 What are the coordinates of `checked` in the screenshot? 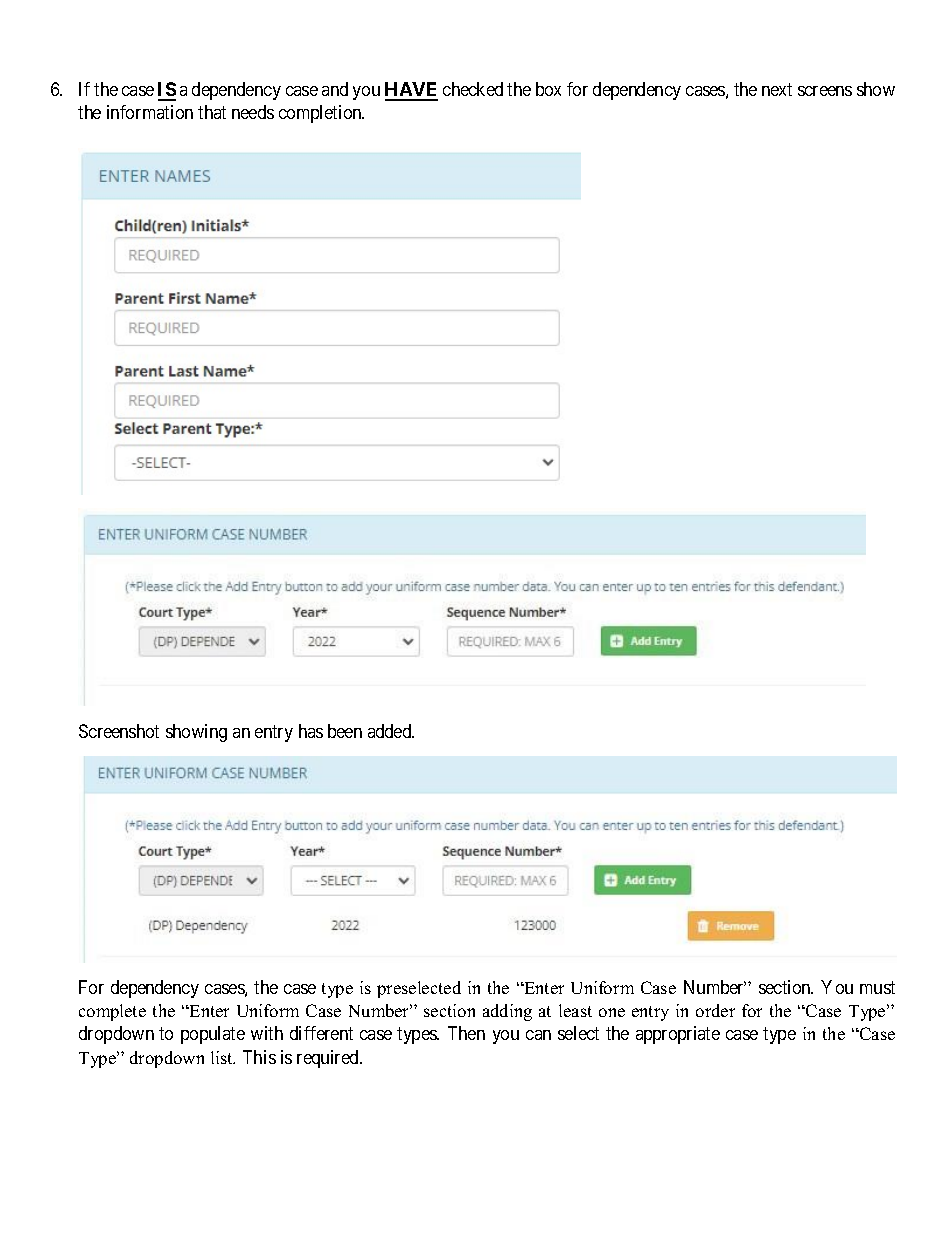 It's located at (473, 89).
